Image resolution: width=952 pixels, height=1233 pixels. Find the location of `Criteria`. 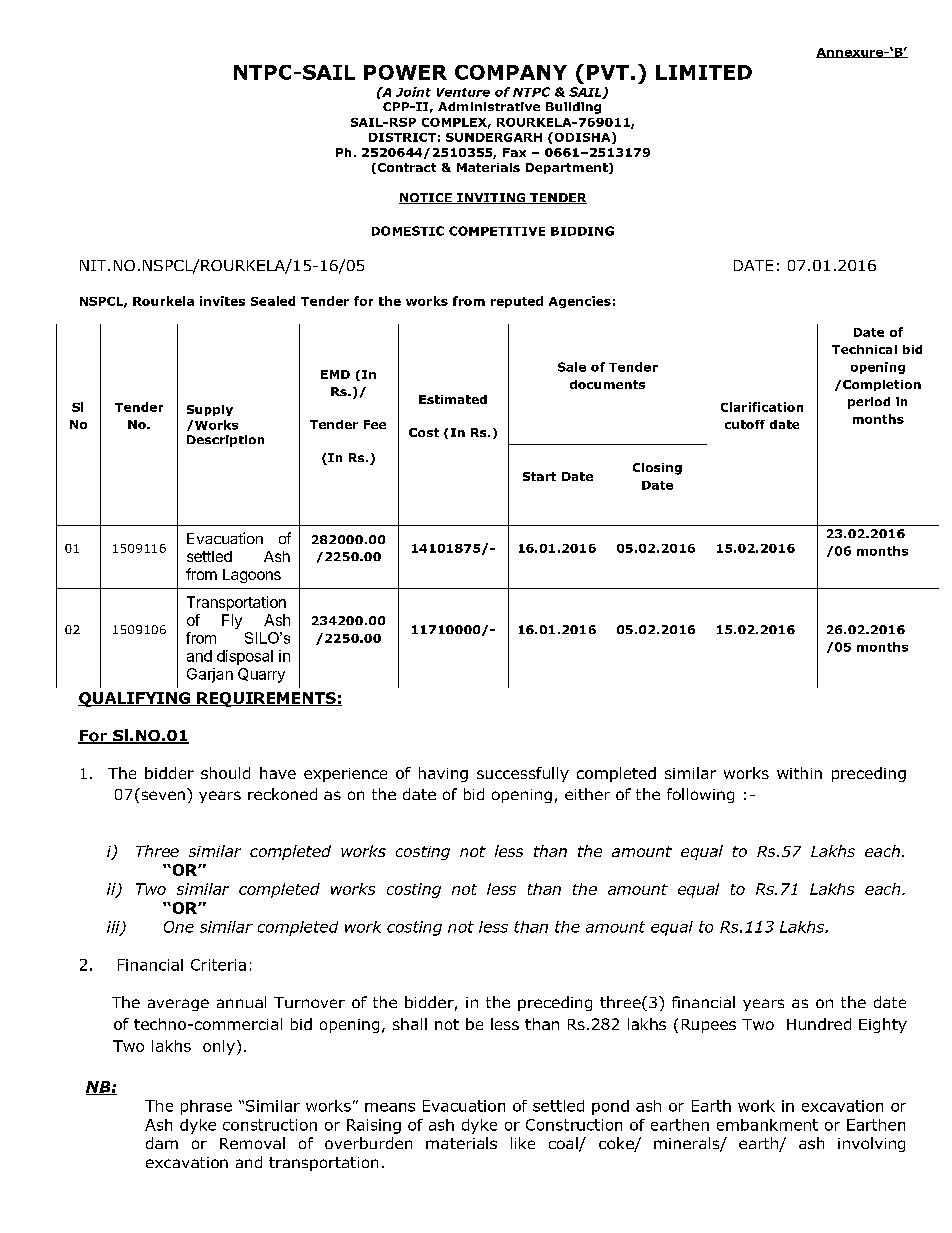

Criteria is located at coordinates (218, 965).
